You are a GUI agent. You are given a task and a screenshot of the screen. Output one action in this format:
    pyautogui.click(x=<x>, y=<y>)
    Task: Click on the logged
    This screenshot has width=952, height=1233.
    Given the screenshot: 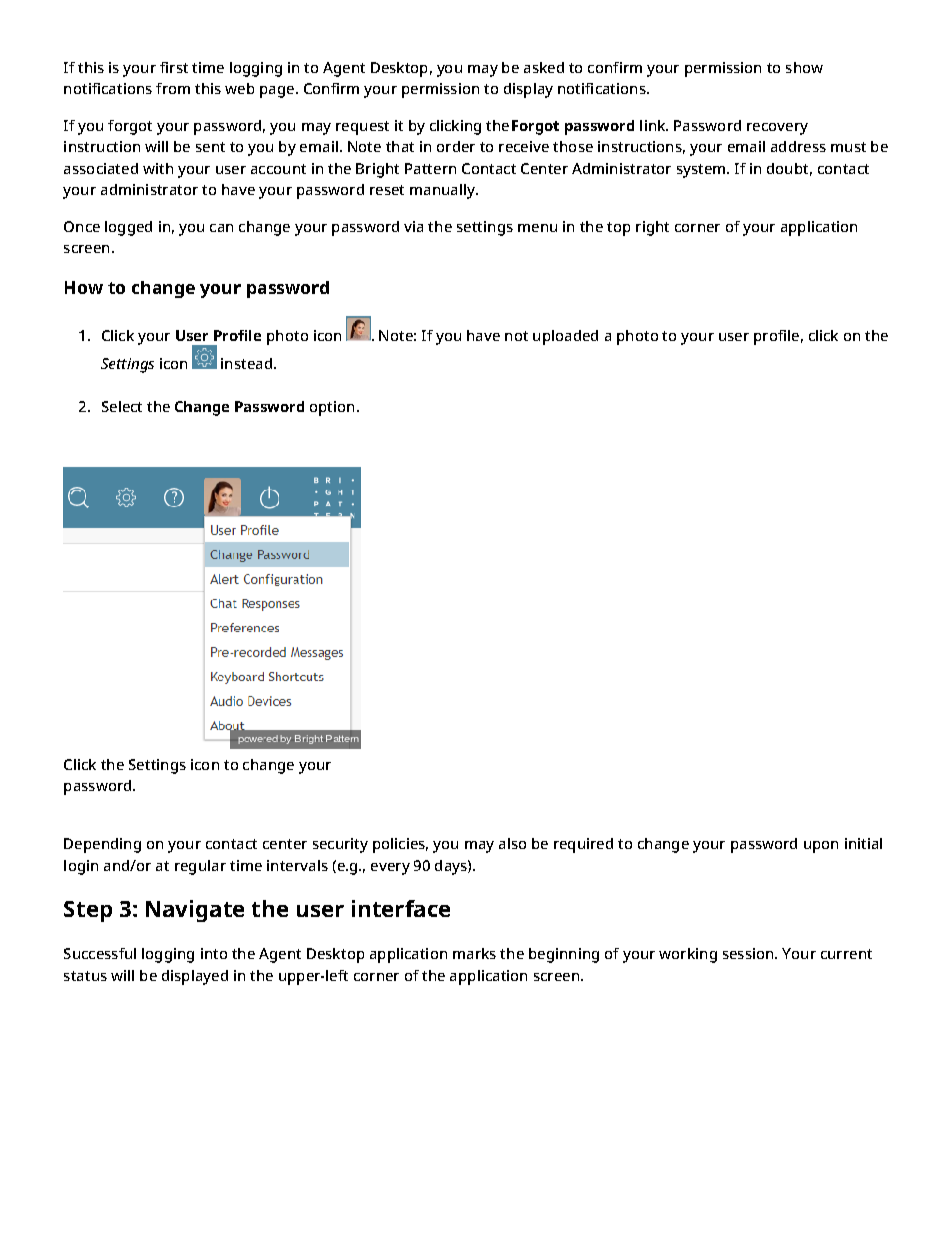 What is the action you would take?
    pyautogui.click(x=128, y=228)
